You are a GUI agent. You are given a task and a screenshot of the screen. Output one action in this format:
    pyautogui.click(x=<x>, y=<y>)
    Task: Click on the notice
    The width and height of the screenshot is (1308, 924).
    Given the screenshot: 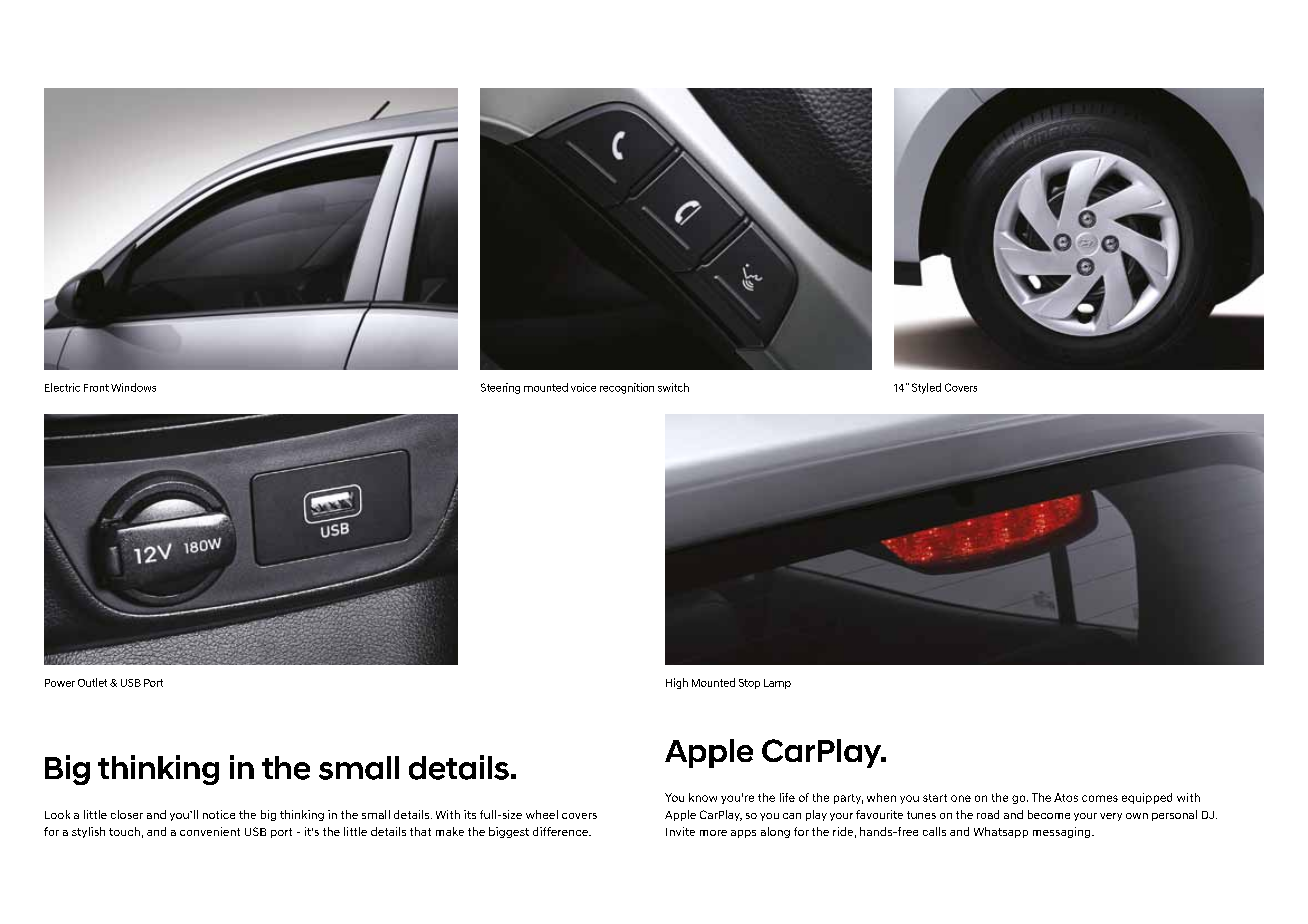 What is the action you would take?
    pyautogui.click(x=219, y=814)
